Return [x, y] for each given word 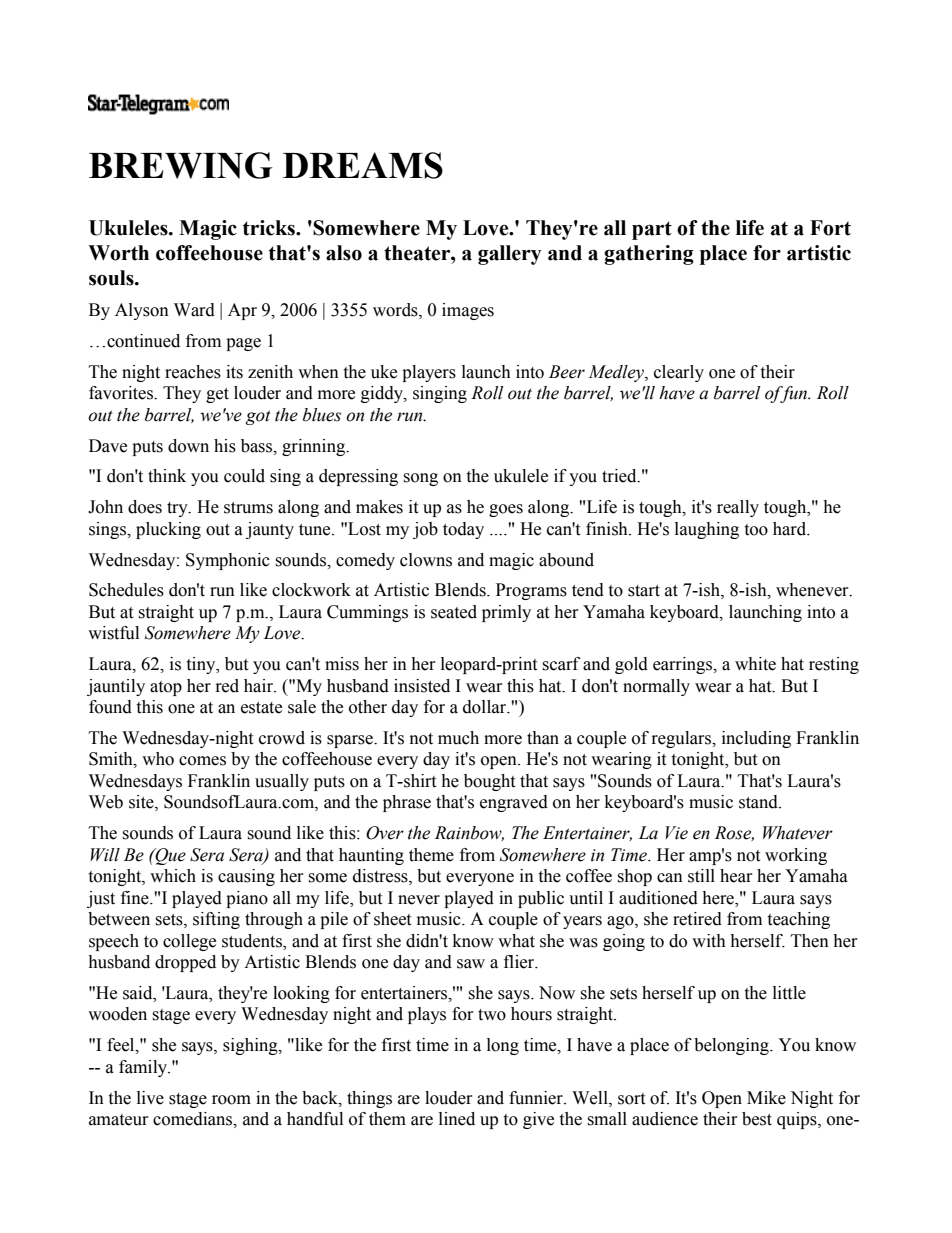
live [150, 1098]
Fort [830, 228]
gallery [509, 255]
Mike [766, 1098]
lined [457, 1119]
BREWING [181, 165]
